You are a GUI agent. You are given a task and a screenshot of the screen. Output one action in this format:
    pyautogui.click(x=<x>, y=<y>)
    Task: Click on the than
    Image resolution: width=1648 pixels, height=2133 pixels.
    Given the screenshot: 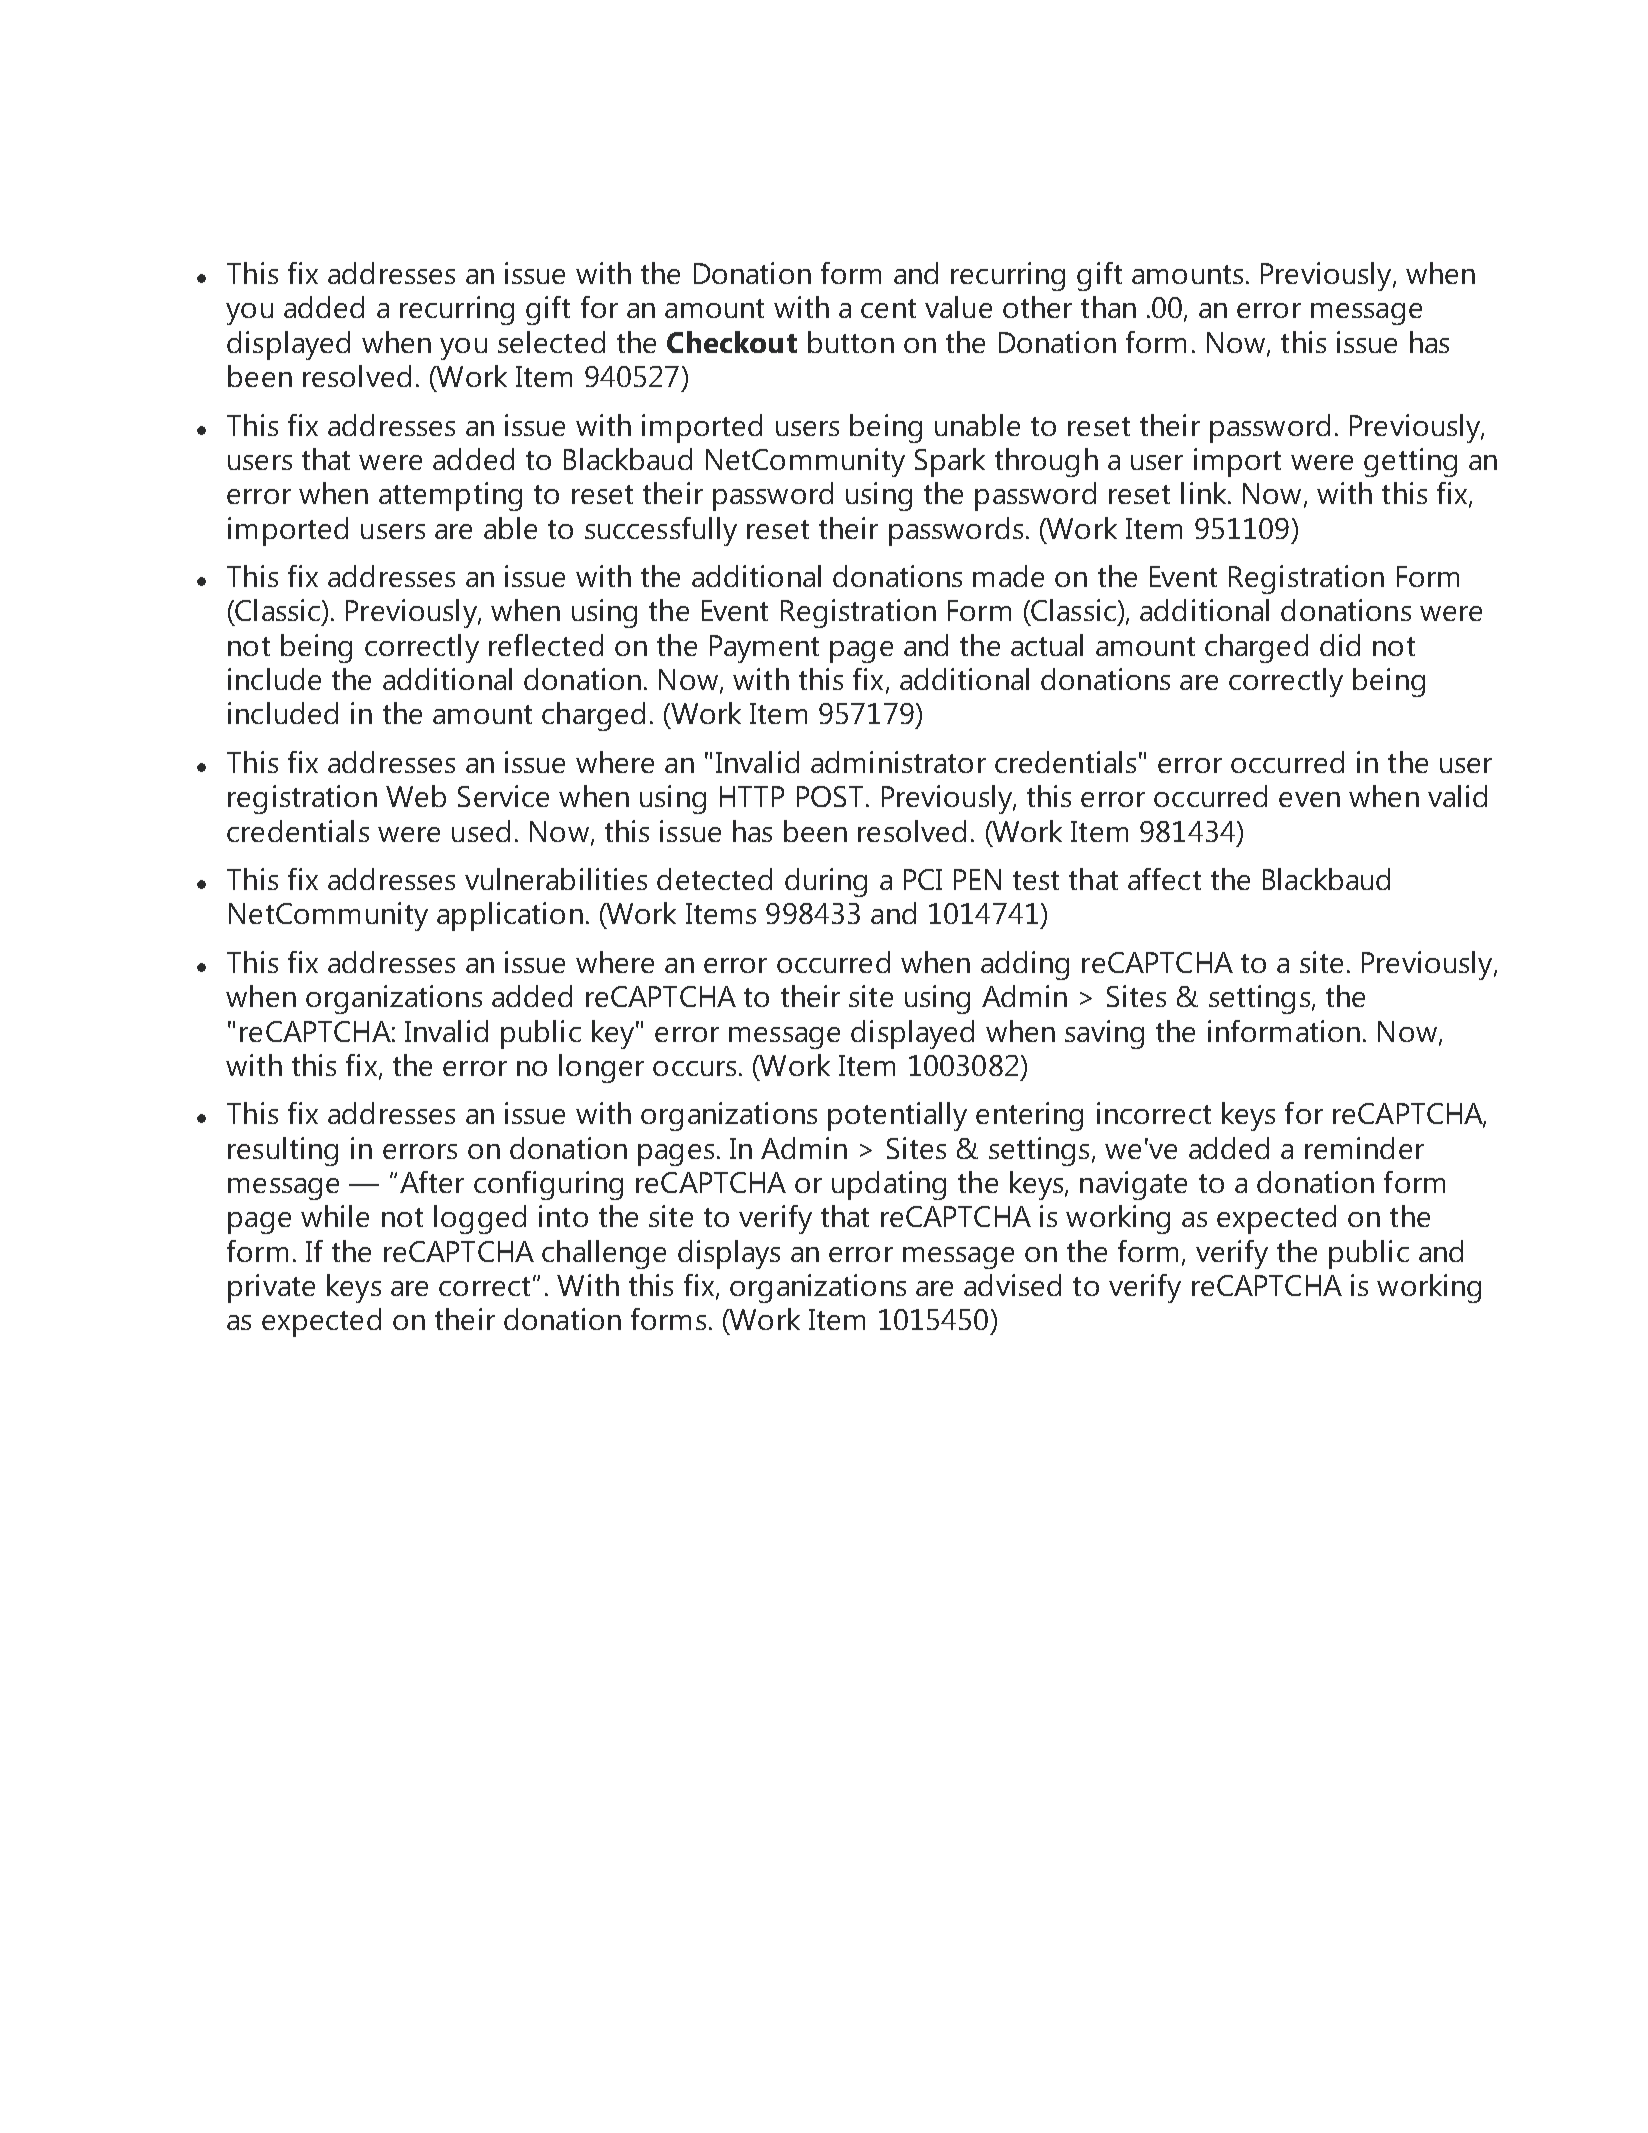 What is the action you would take?
    pyautogui.click(x=1108, y=307)
